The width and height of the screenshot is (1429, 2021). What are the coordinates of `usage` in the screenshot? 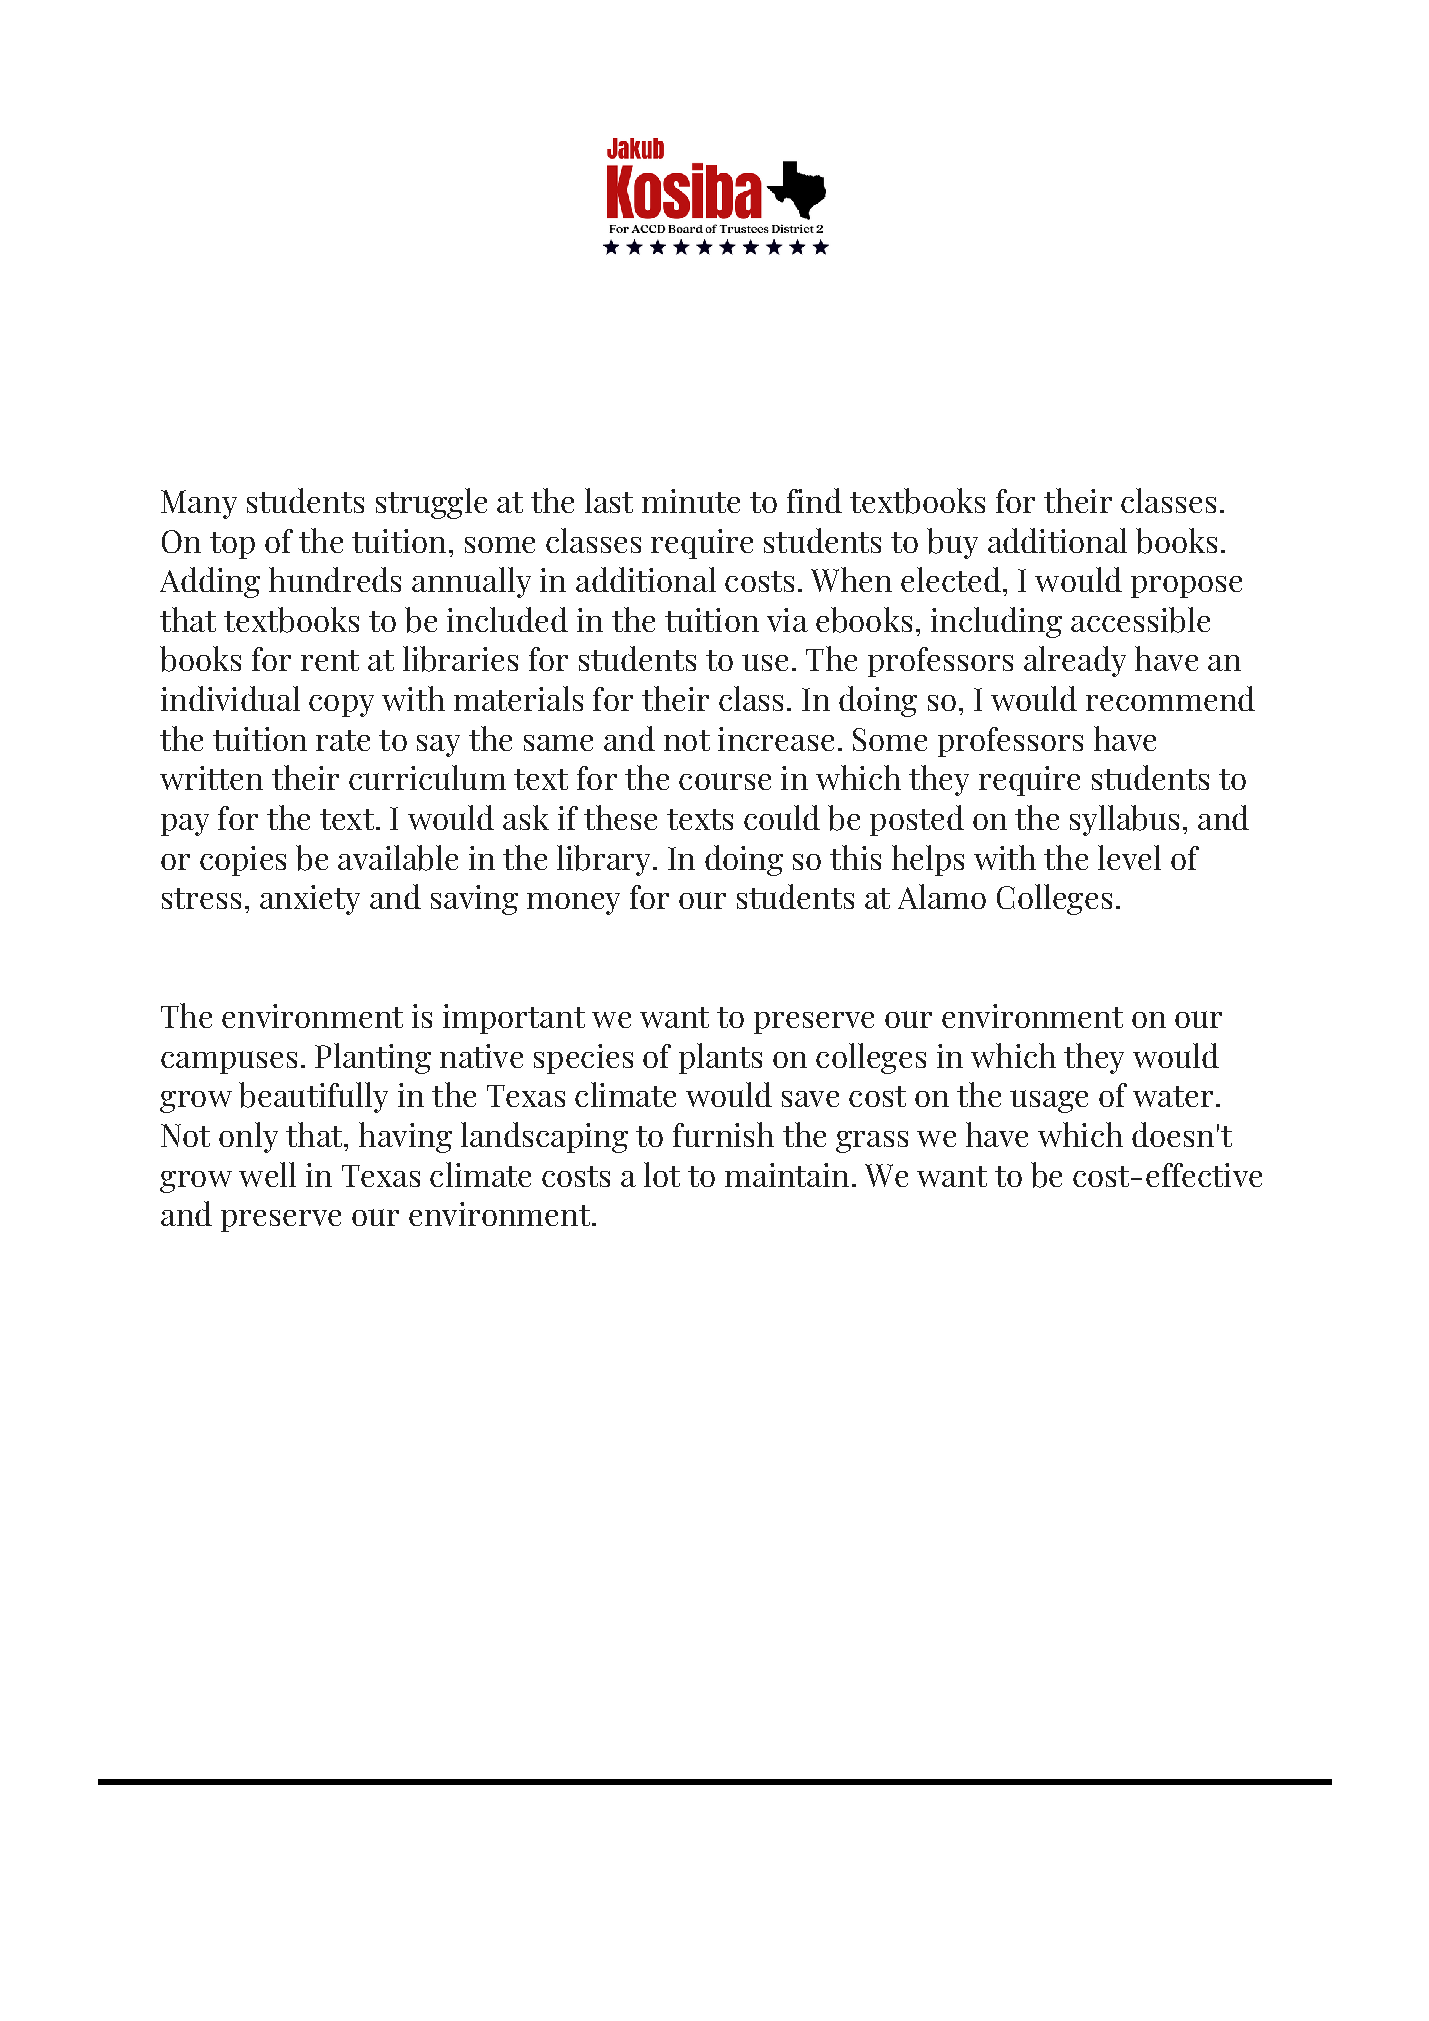 It's located at (1049, 1101).
